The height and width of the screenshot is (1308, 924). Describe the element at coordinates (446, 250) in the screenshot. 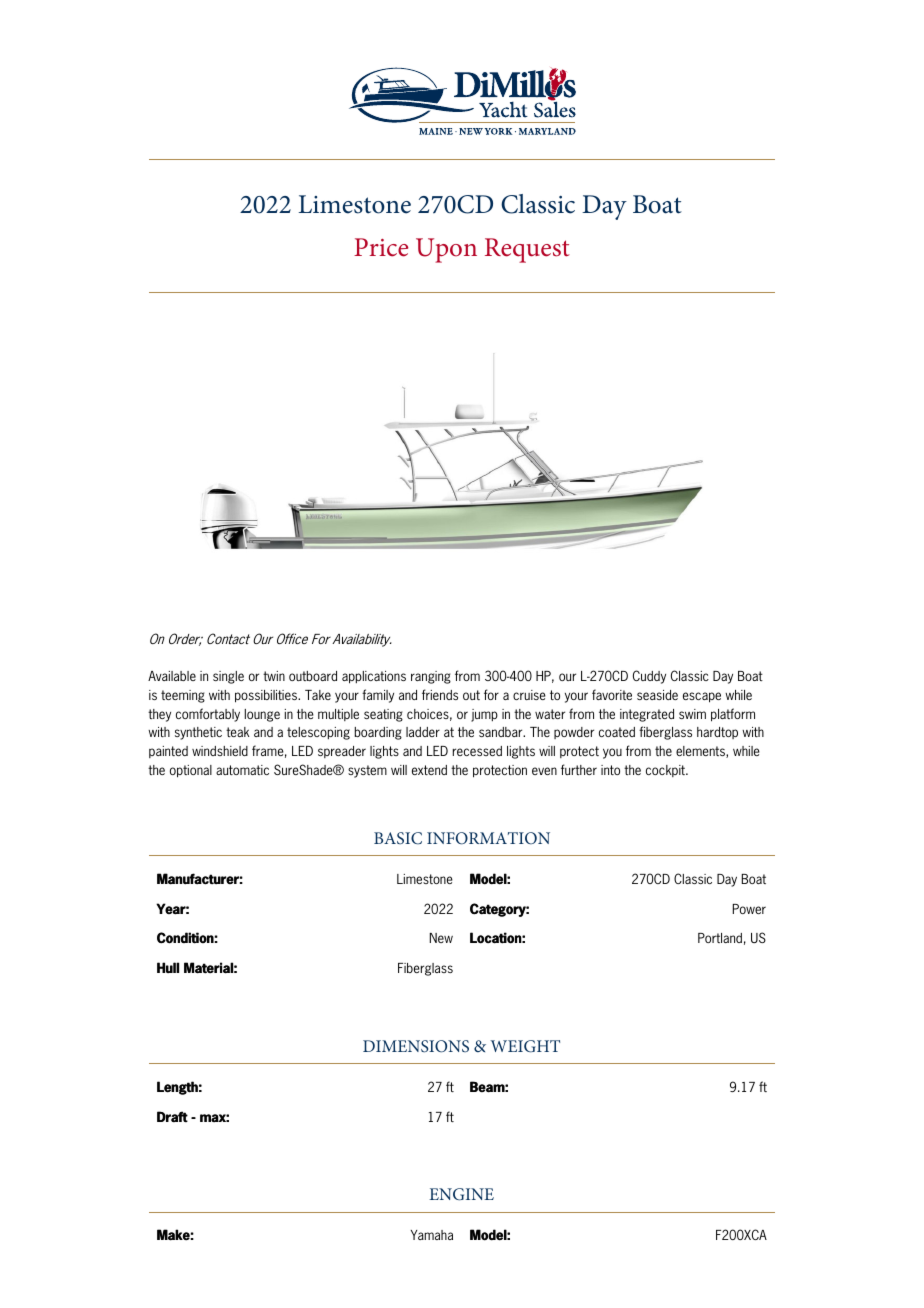

I see `Upon` at that location.
